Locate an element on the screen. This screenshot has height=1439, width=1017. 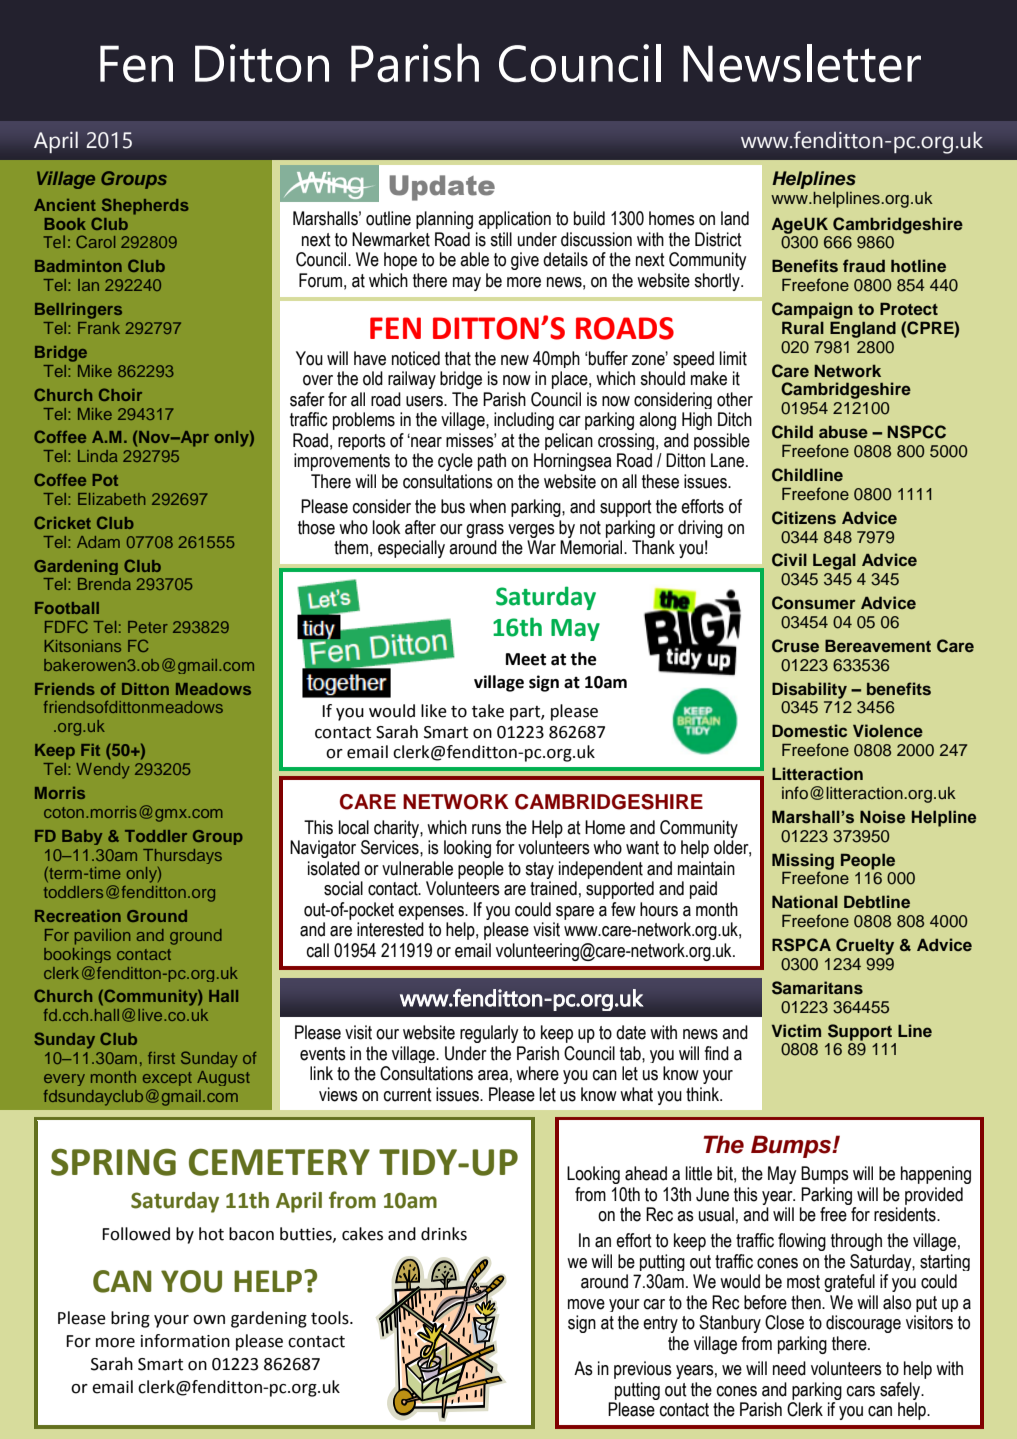
except is located at coordinates (167, 1079).
